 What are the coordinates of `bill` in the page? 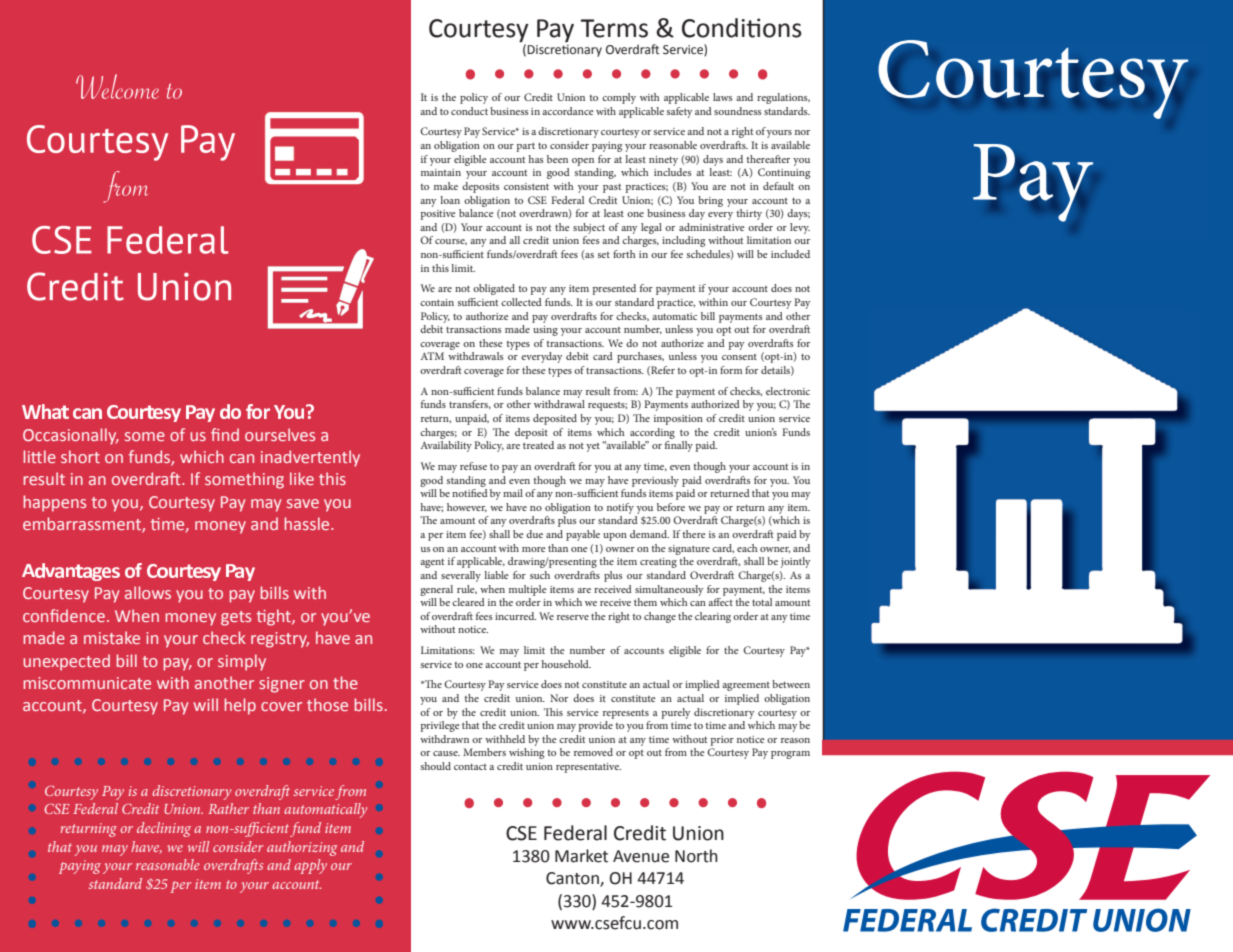 It's located at (708, 316).
